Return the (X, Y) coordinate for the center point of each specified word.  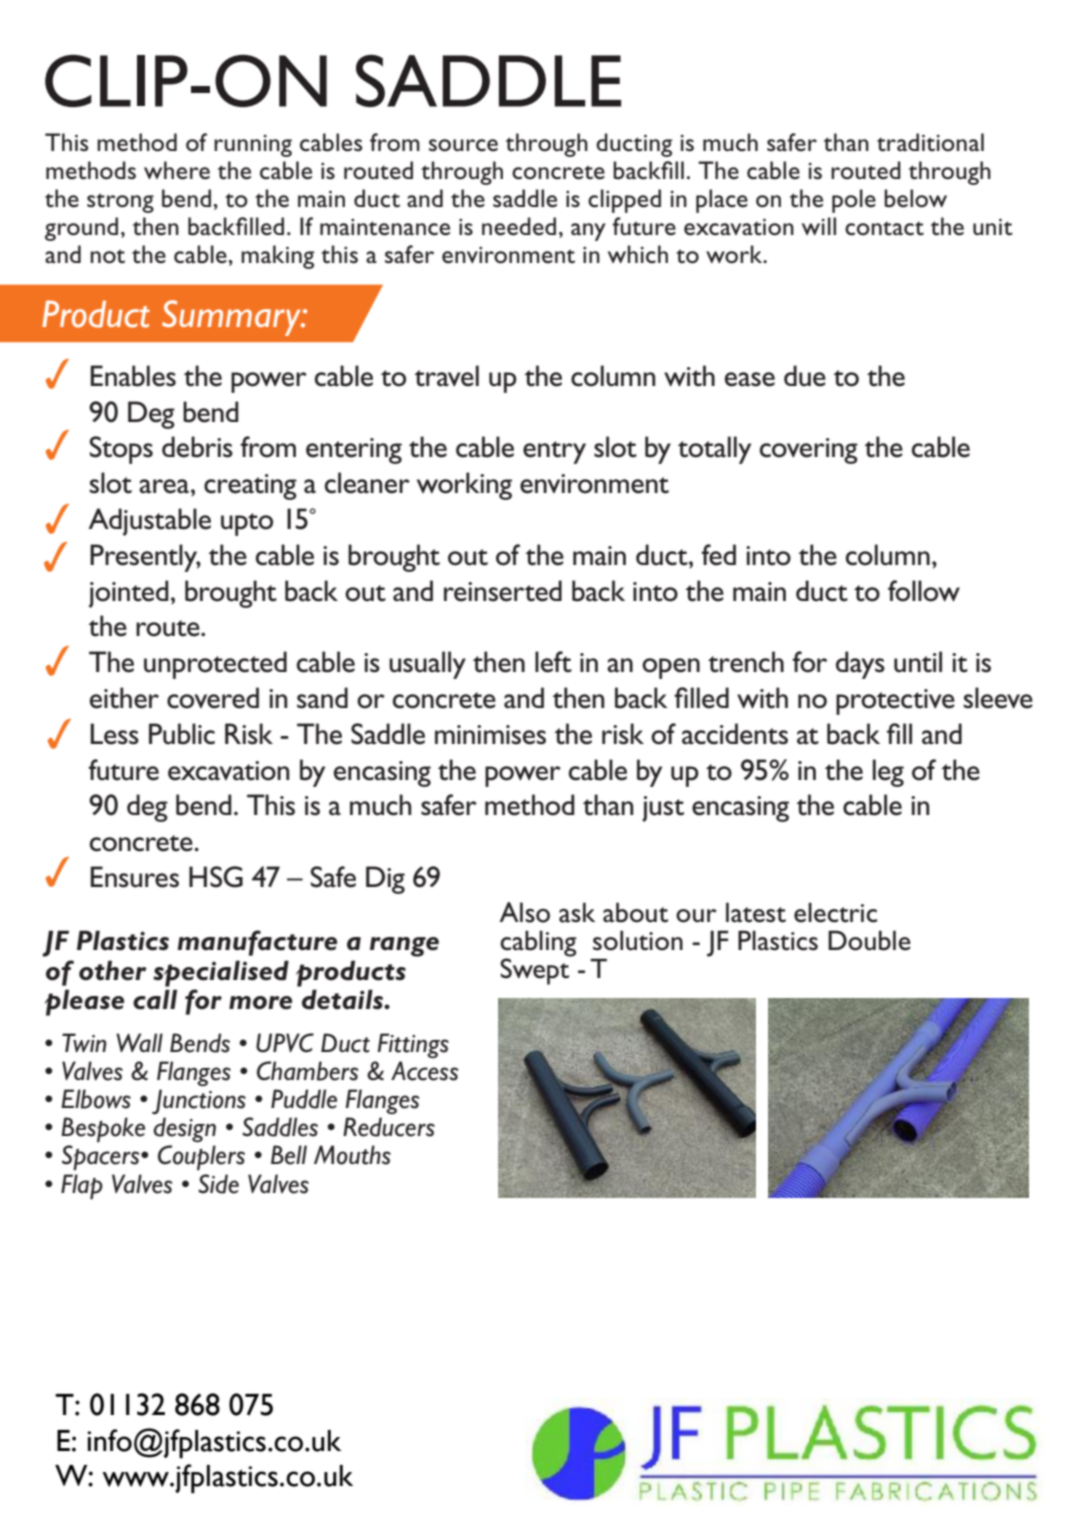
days (860, 665)
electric (835, 912)
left (553, 662)
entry (554, 452)
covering (809, 451)
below (915, 198)
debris (197, 447)
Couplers (201, 1157)
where (177, 170)
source (463, 145)
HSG (216, 877)
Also (524, 912)
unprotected (215, 665)
